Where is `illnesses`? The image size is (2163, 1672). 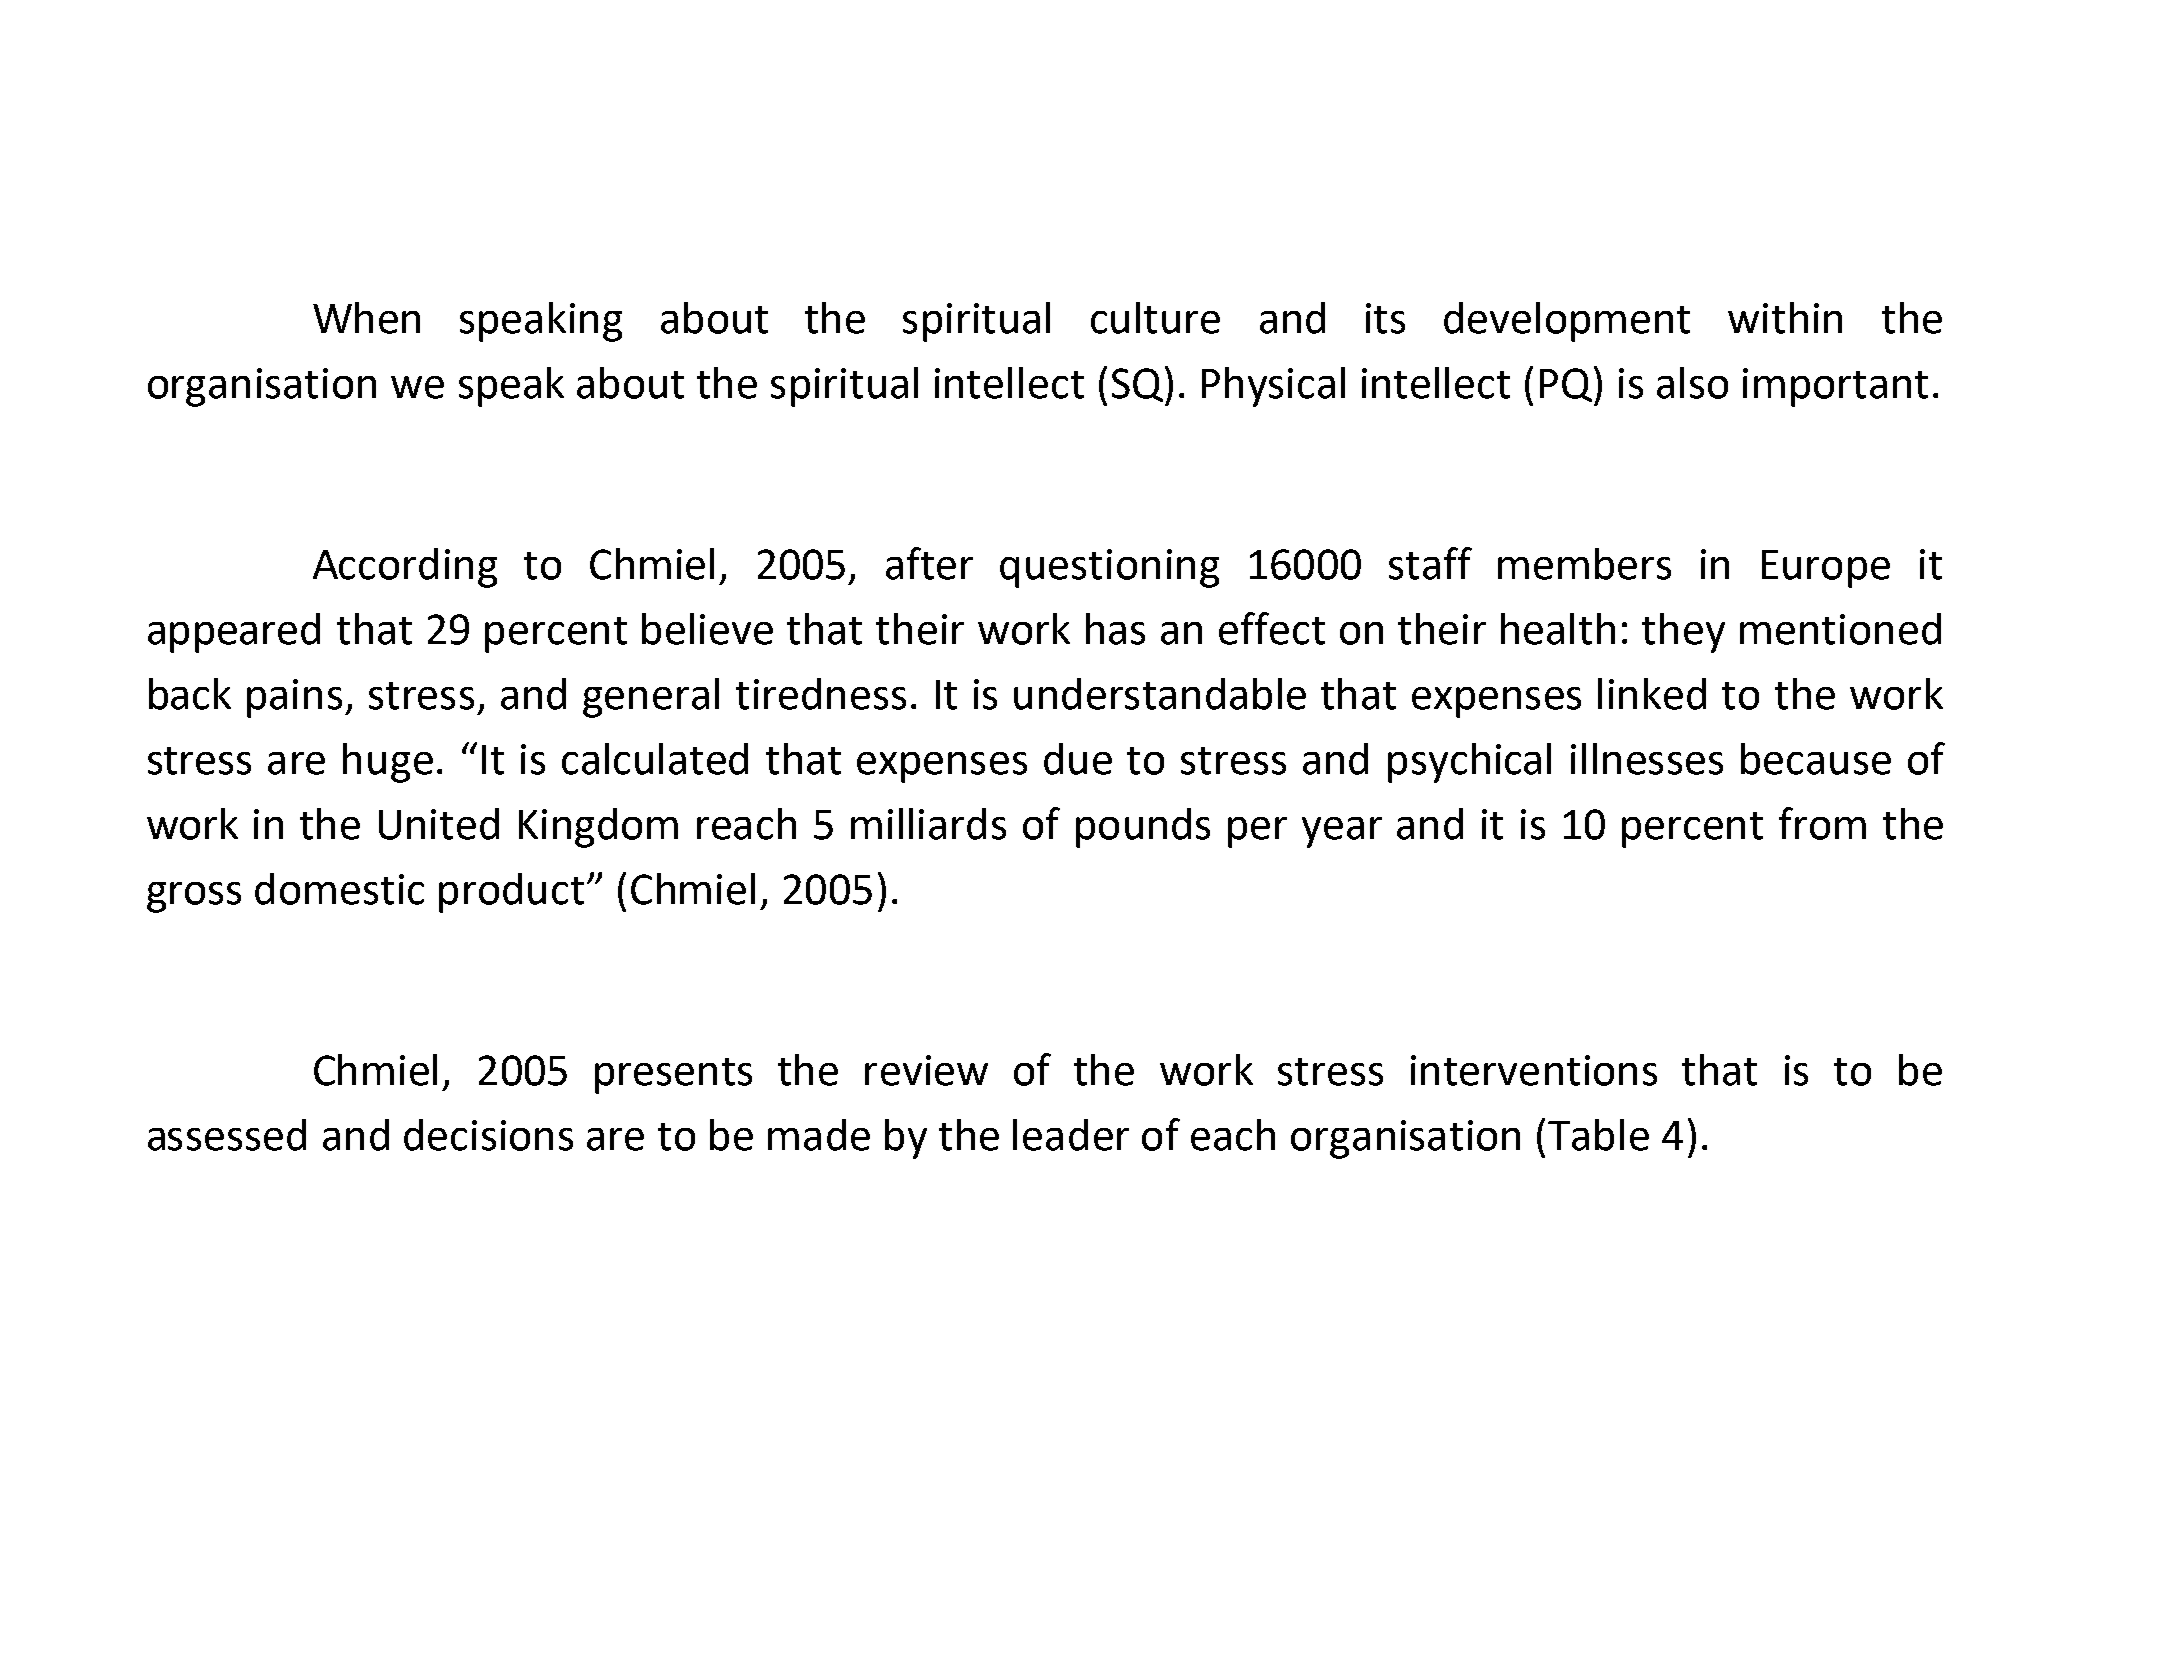 illnesses is located at coordinates (1647, 759).
